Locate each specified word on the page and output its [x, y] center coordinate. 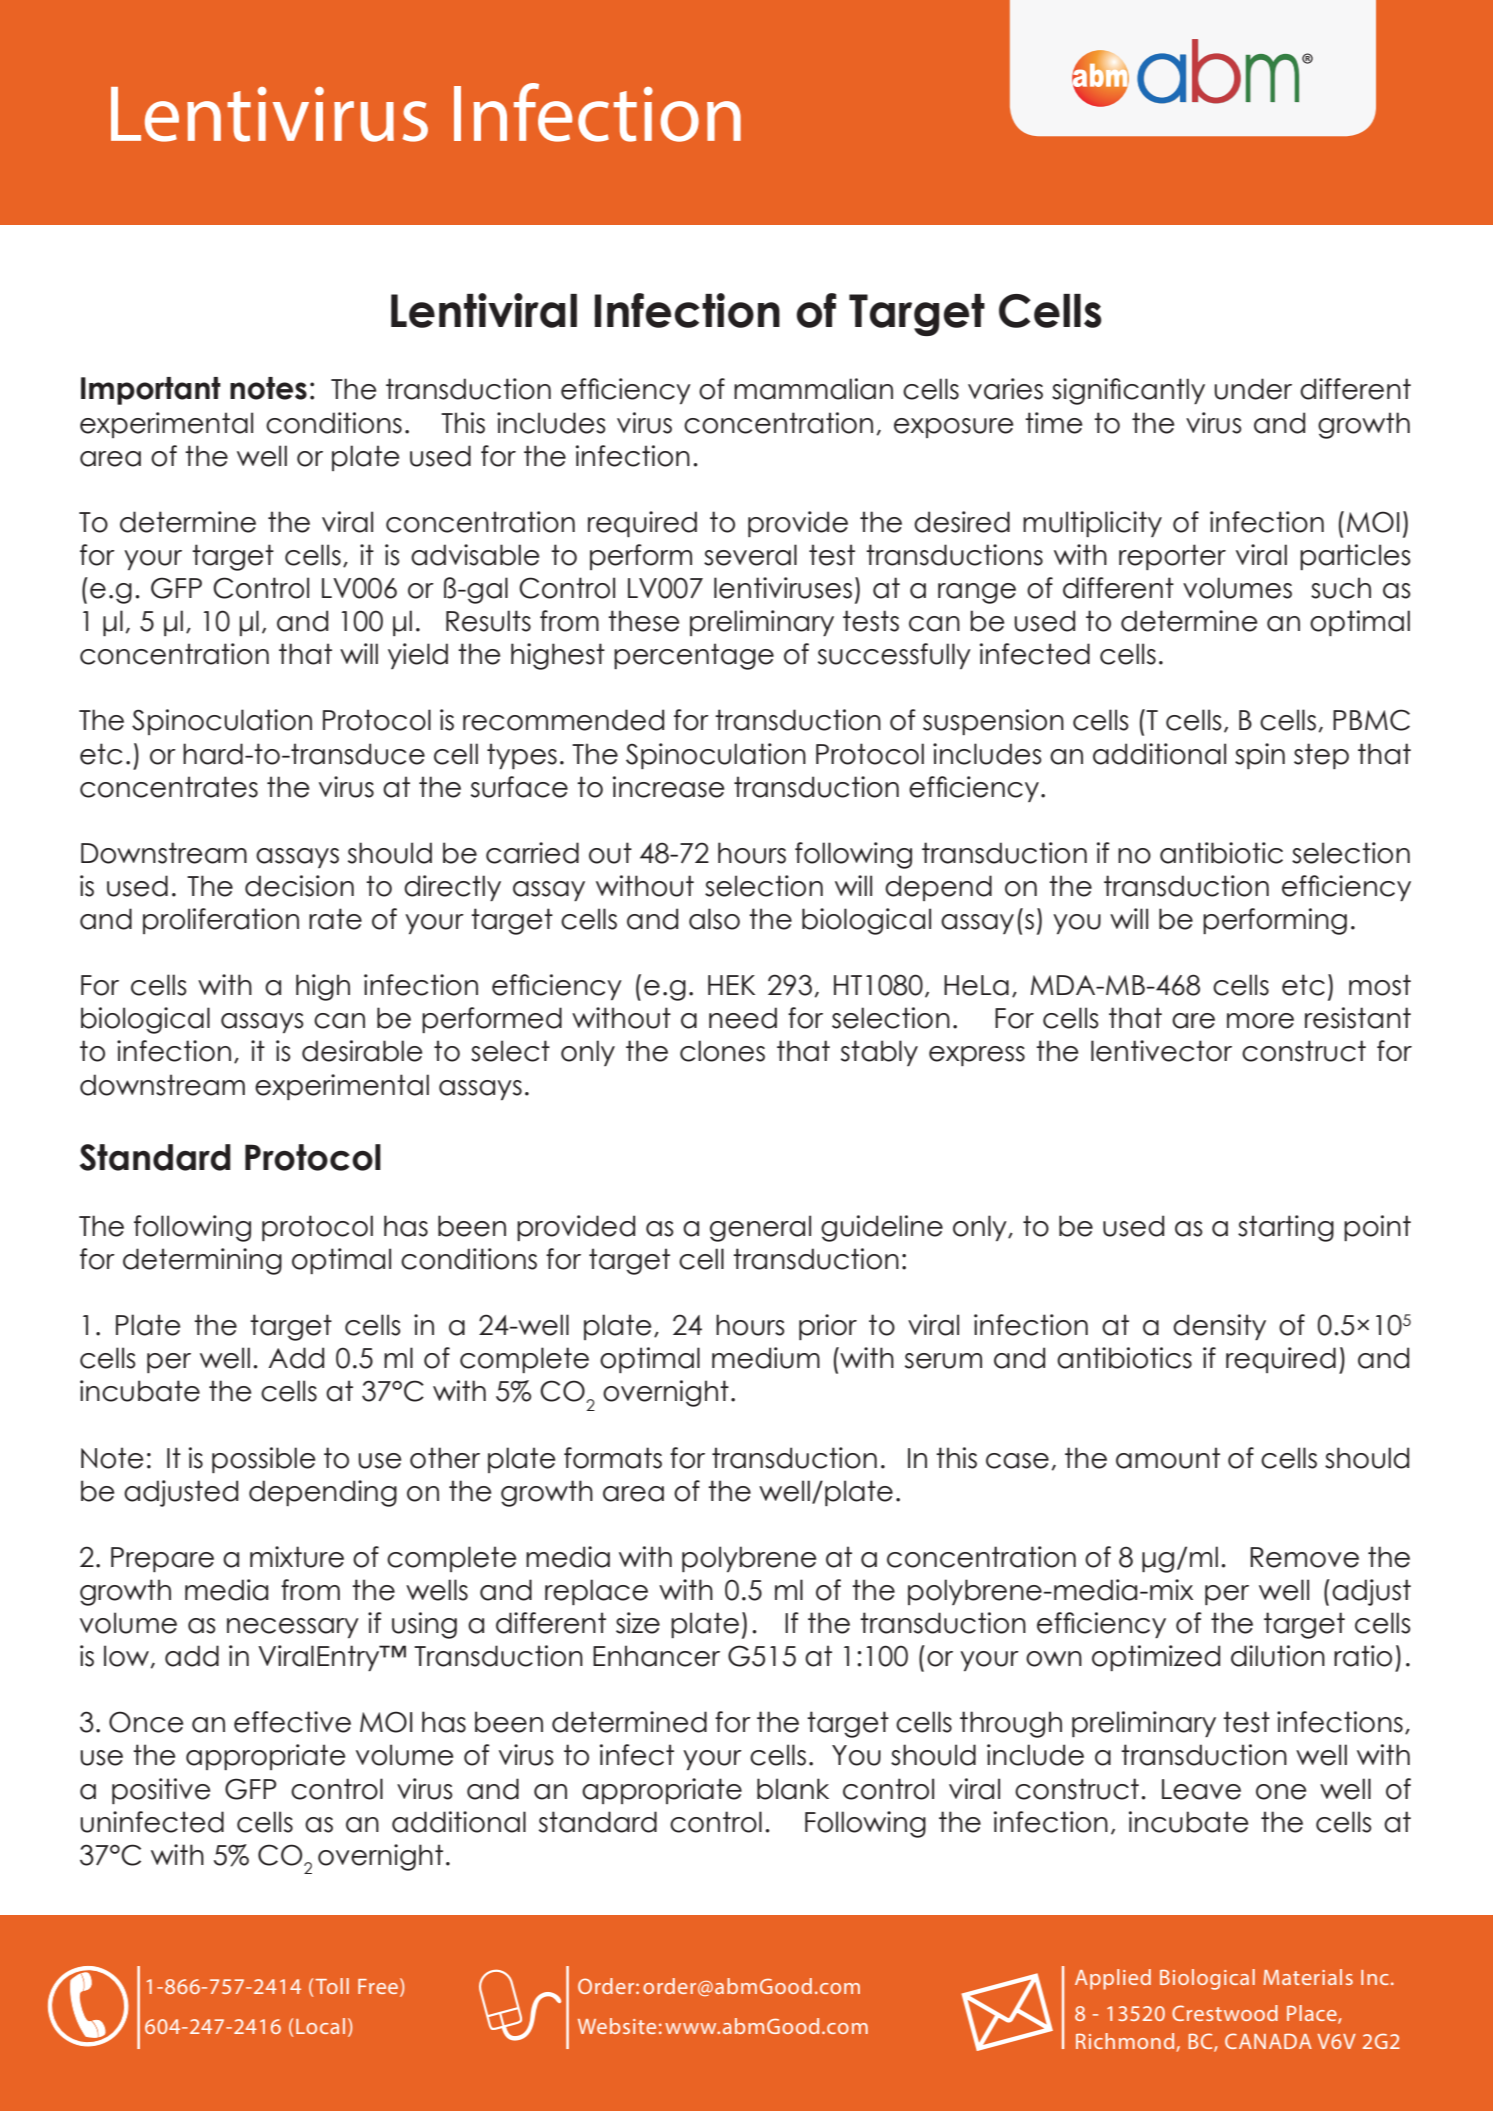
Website [617, 2026]
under [1253, 389]
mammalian [813, 389]
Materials [1308, 1977]
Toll [332, 1986]
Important [151, 391]
